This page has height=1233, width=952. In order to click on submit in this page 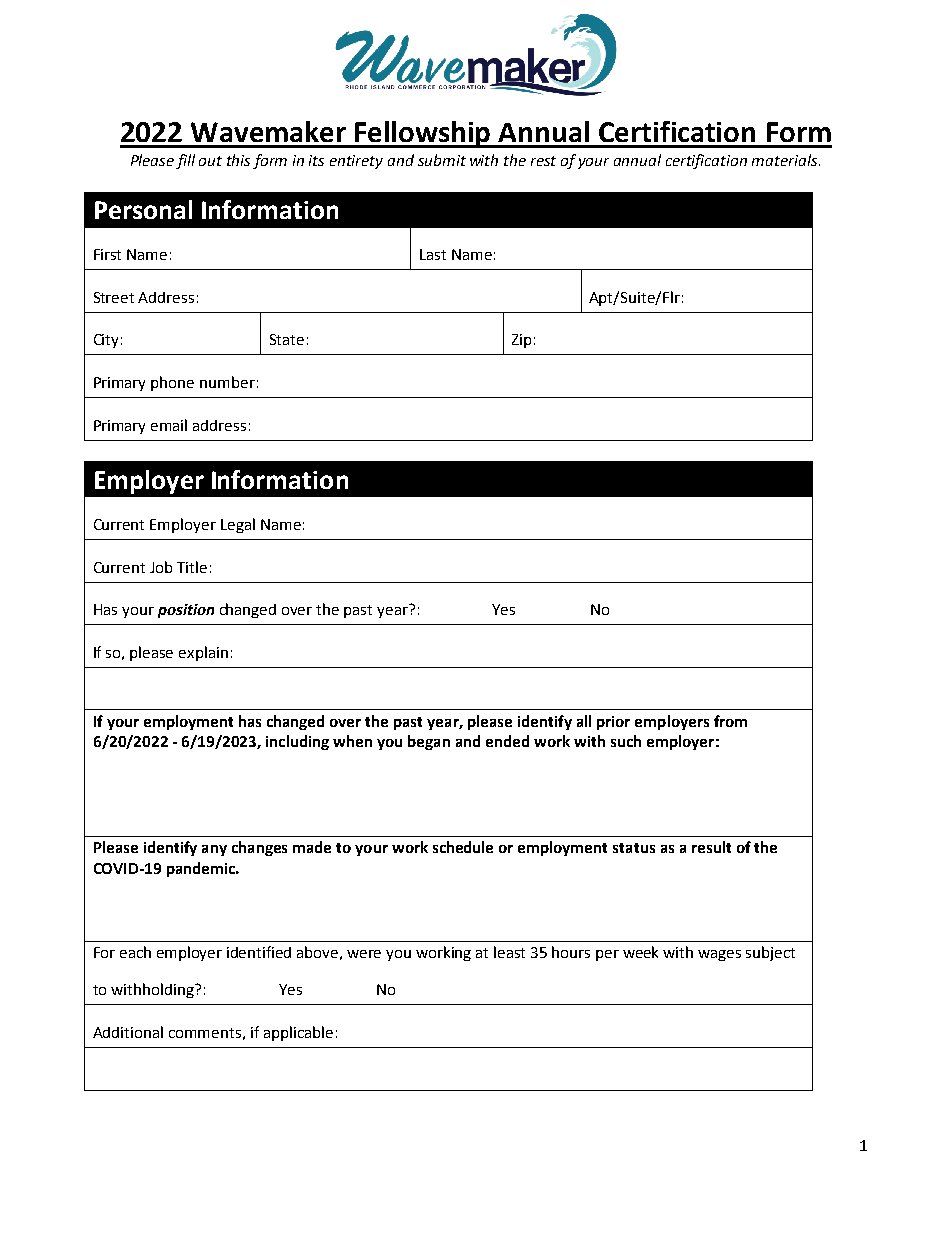, I will do `click(442, 160)`.
